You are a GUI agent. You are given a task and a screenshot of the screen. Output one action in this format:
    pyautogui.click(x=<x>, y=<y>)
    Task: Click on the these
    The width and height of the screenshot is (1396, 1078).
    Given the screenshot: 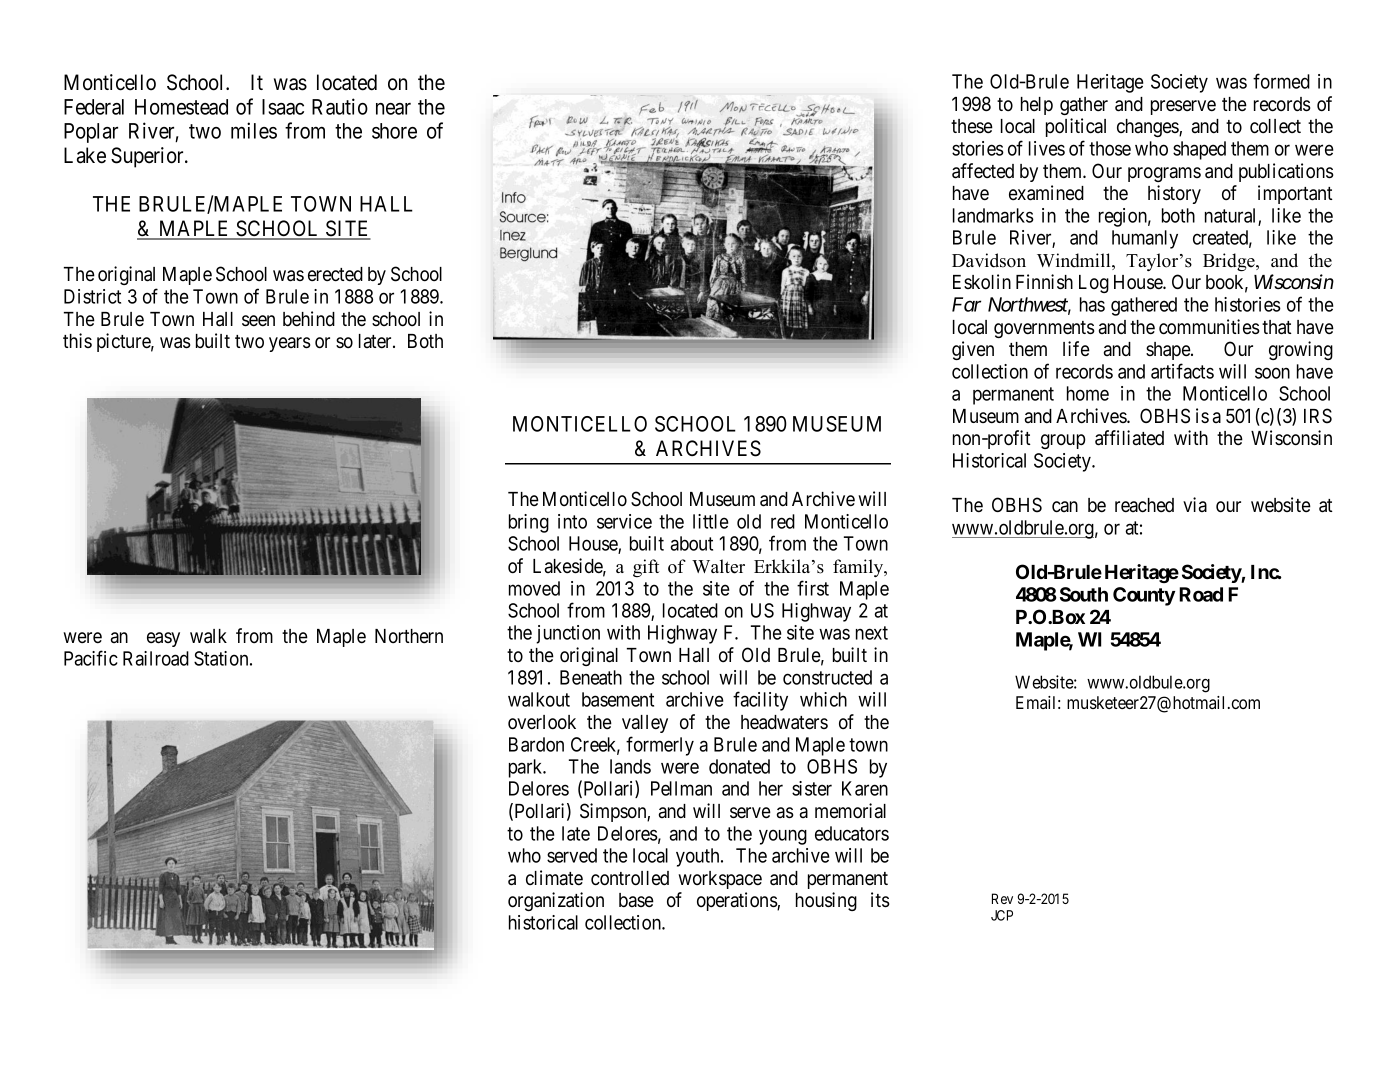 What is the action you would take?
    pyautogui.click(x=972, y=126)
